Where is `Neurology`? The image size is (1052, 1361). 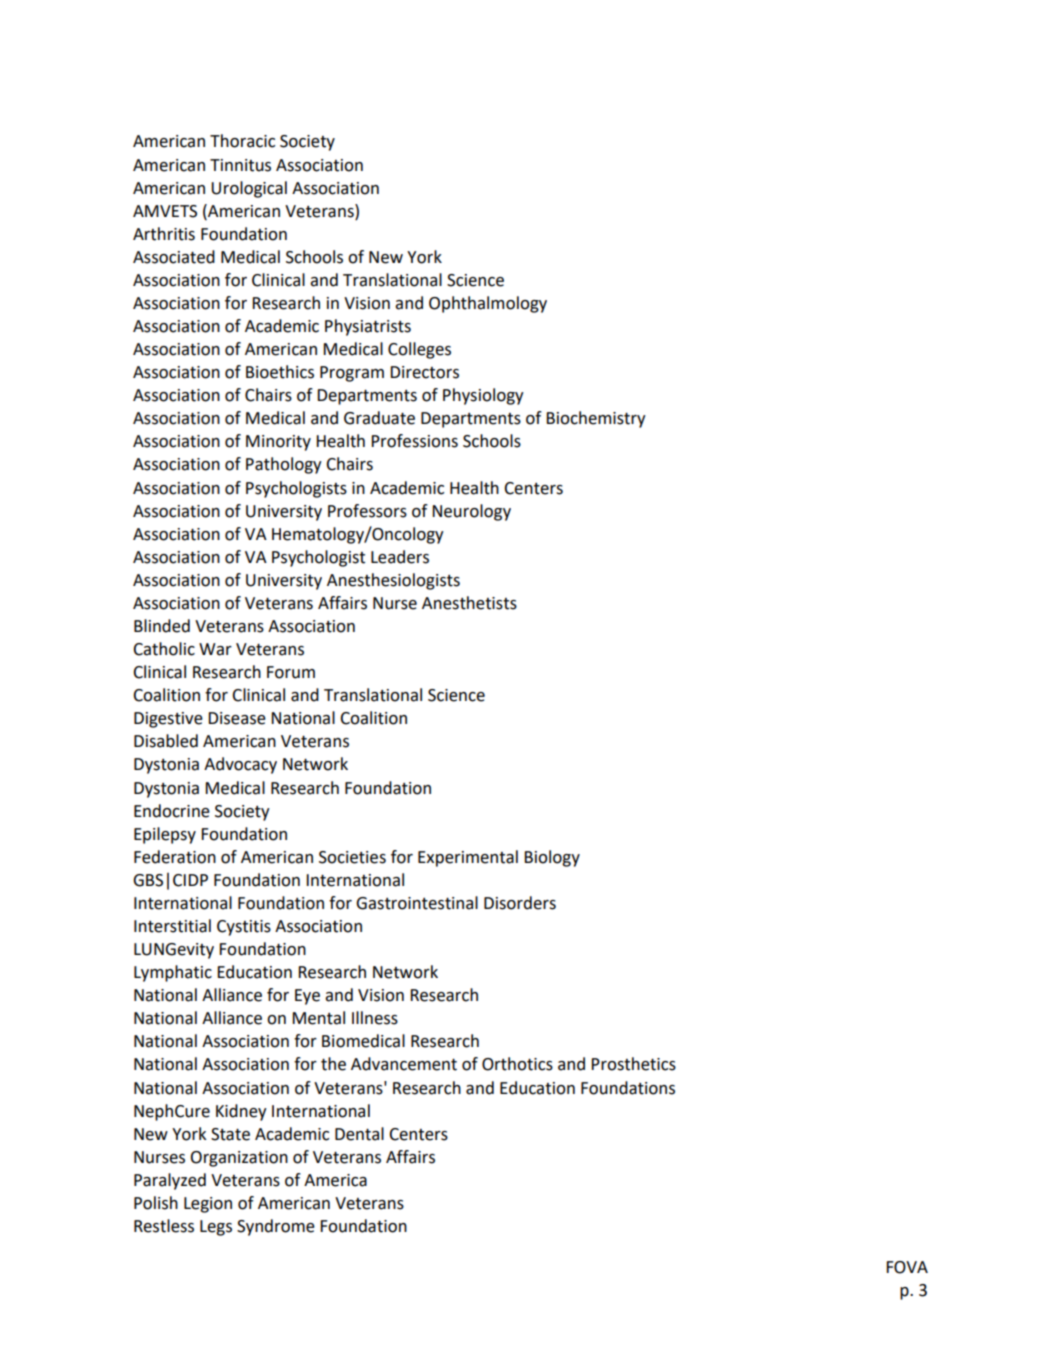
Neurology is located at coordinates (471, 512).
